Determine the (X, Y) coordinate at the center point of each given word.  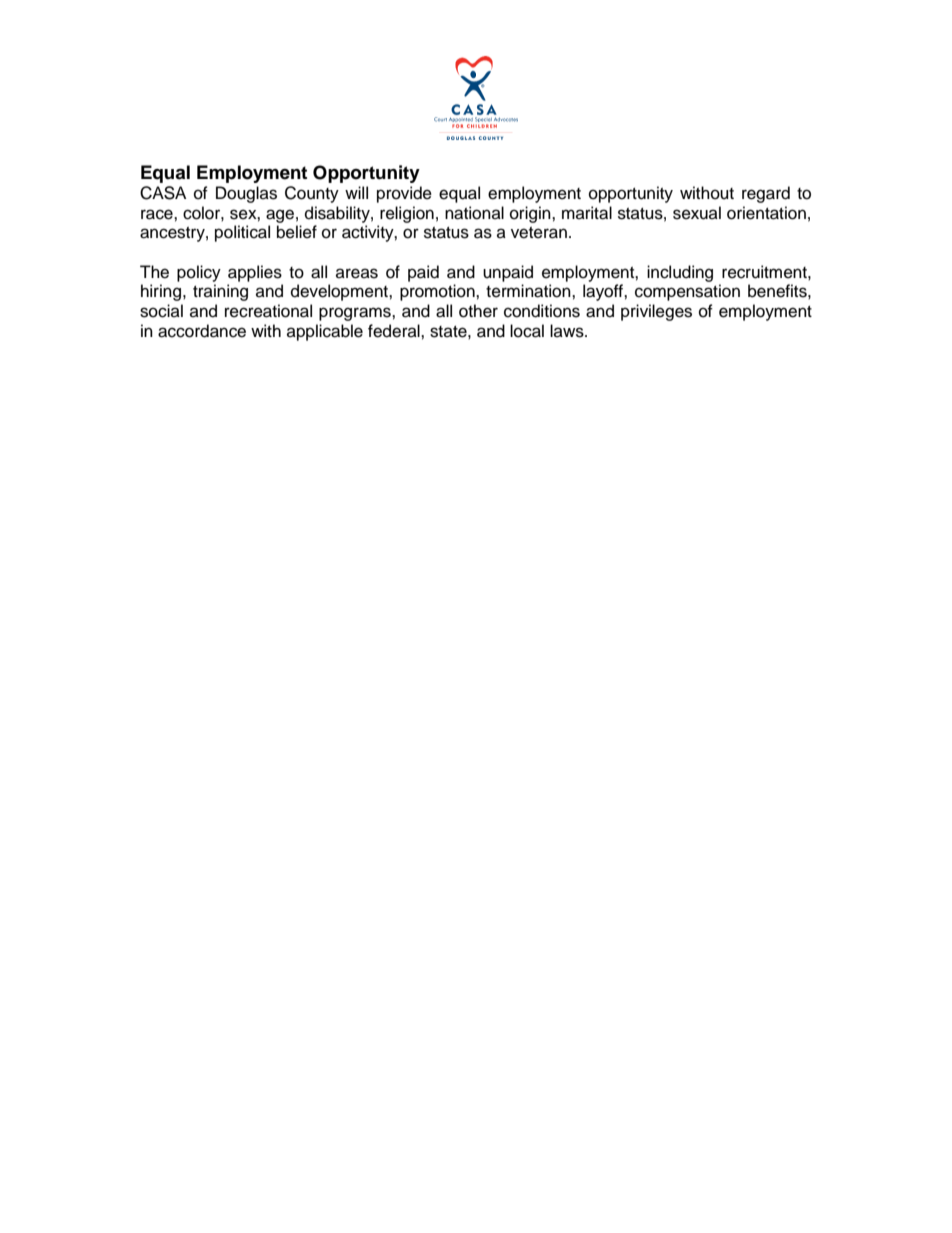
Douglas (246, 194)
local (527, 331)
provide (404, 194)
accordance (202, 331)
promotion (438, 292)
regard (766, 194)
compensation (687, 292)
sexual (697, 213)
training (220, 292)
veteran (539, 233)
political (242, 233)
